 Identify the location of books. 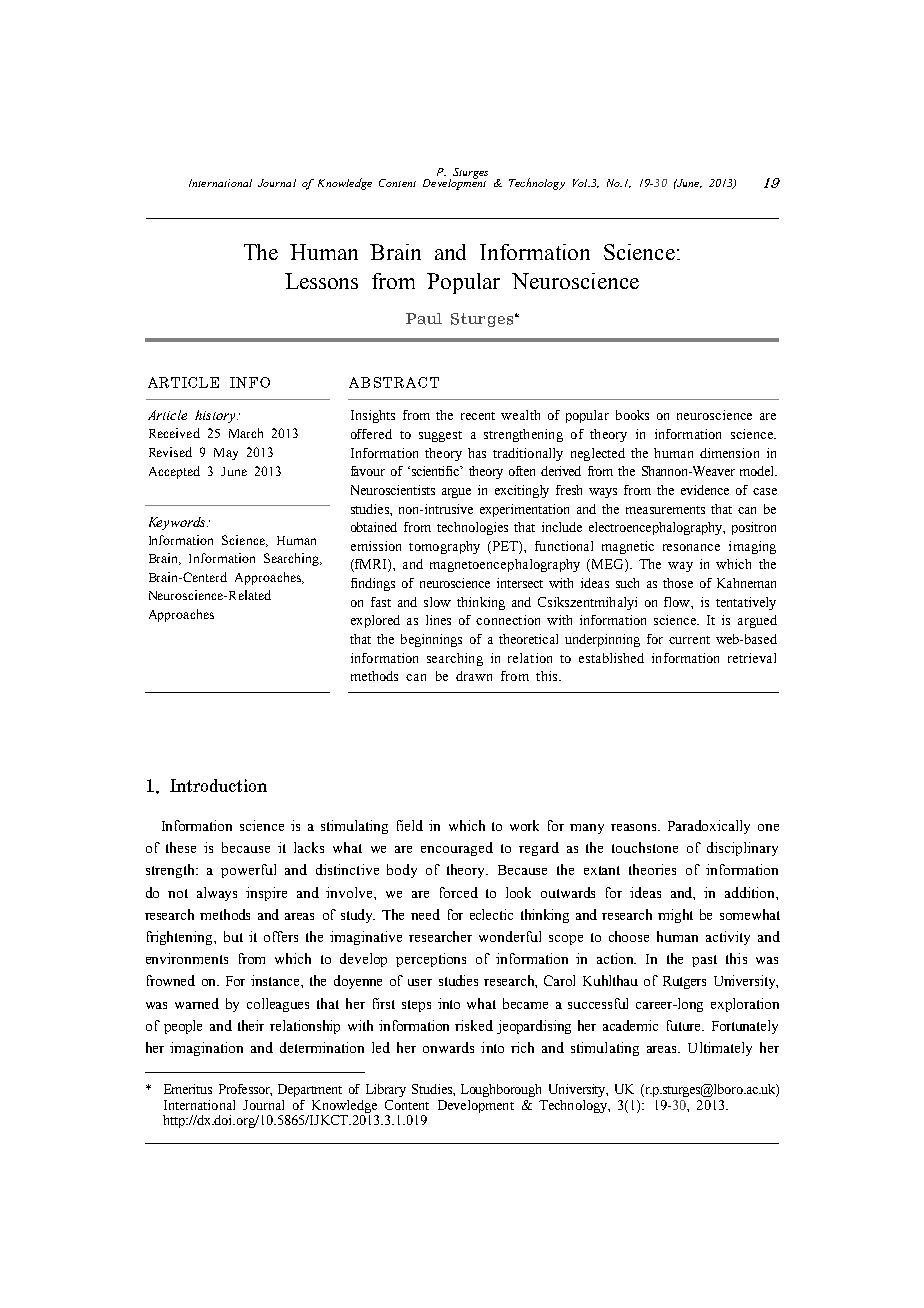
(632, 415).
